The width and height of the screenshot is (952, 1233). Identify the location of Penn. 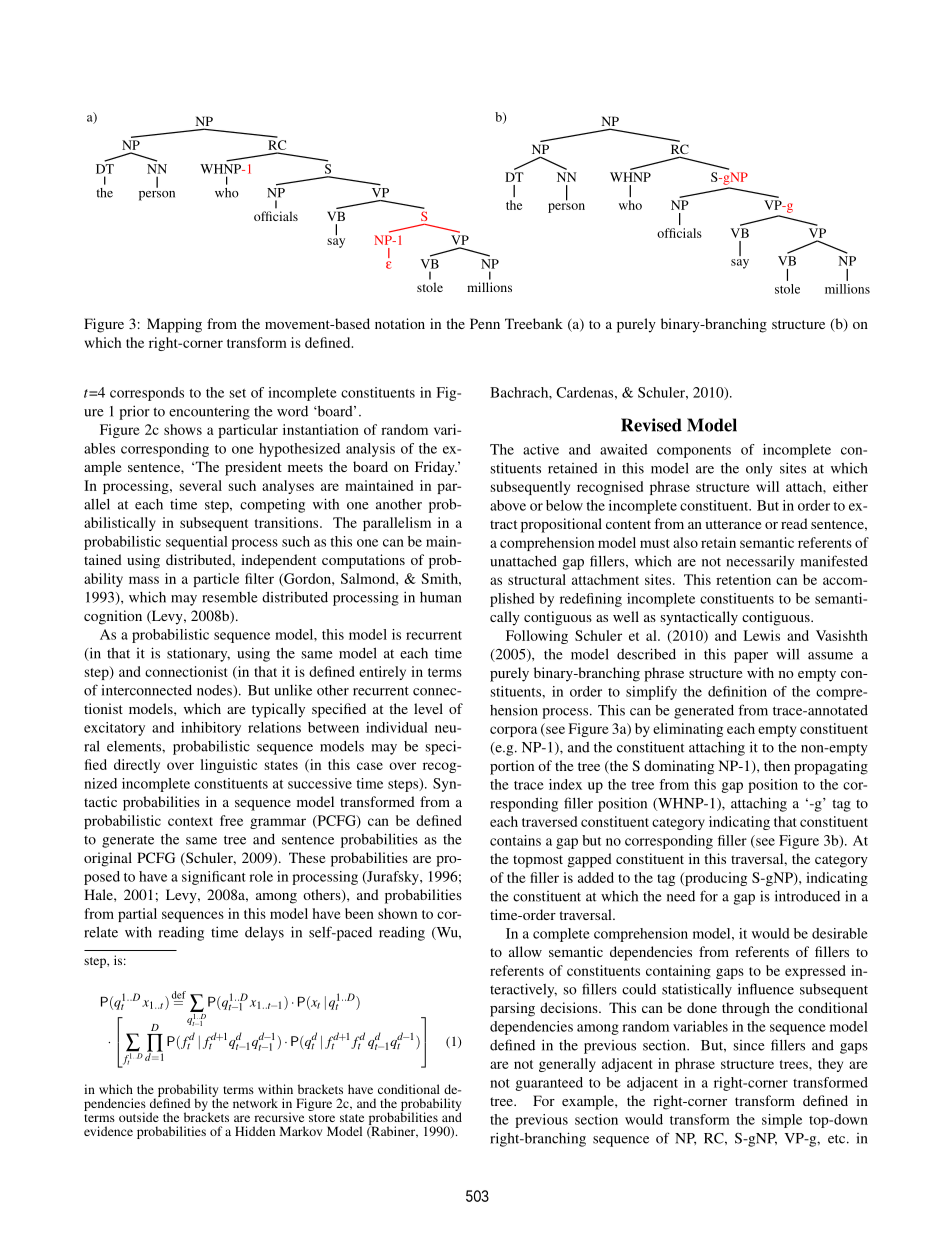
(485, 323).
